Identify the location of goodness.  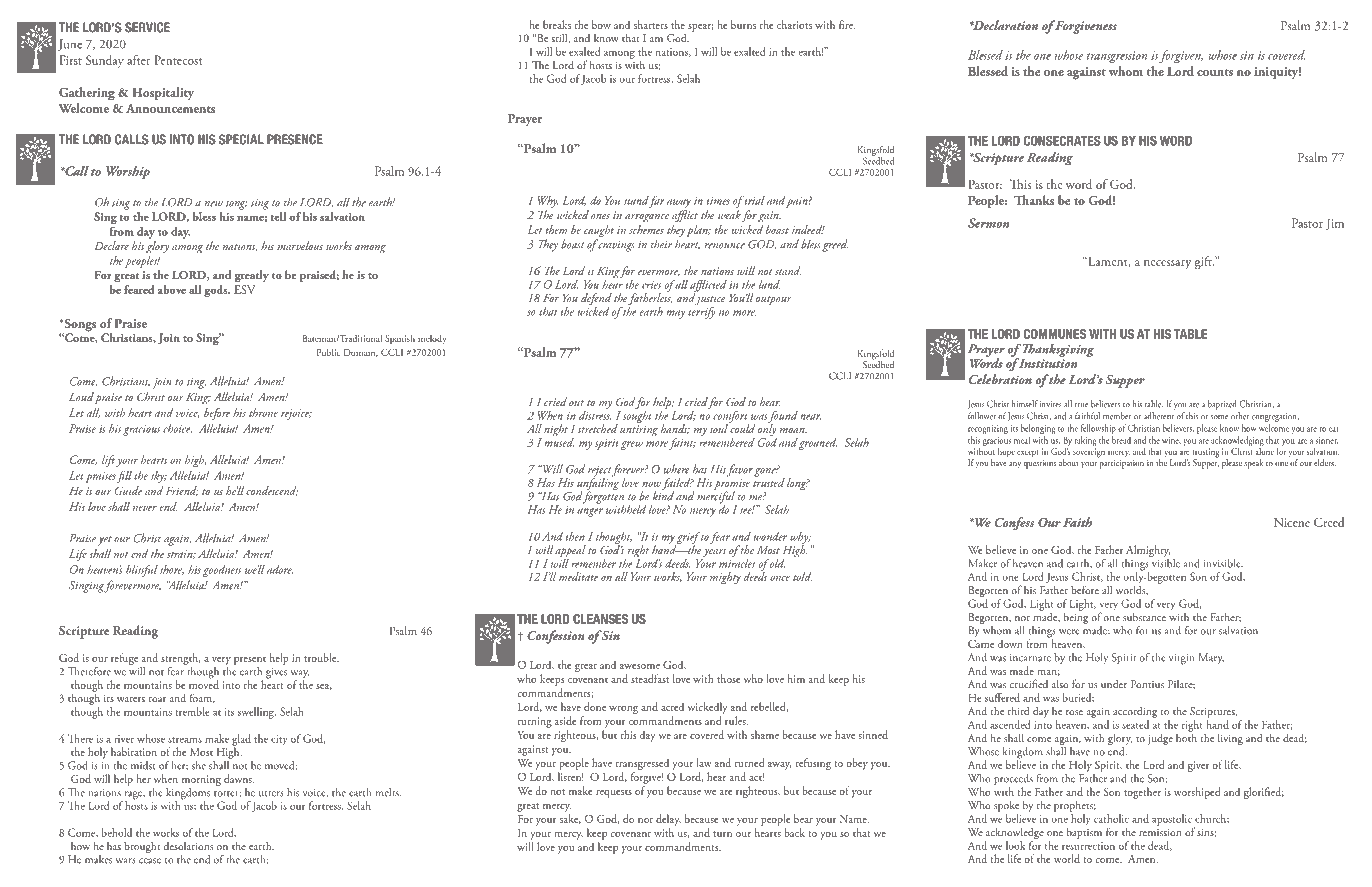
(222, 571).
